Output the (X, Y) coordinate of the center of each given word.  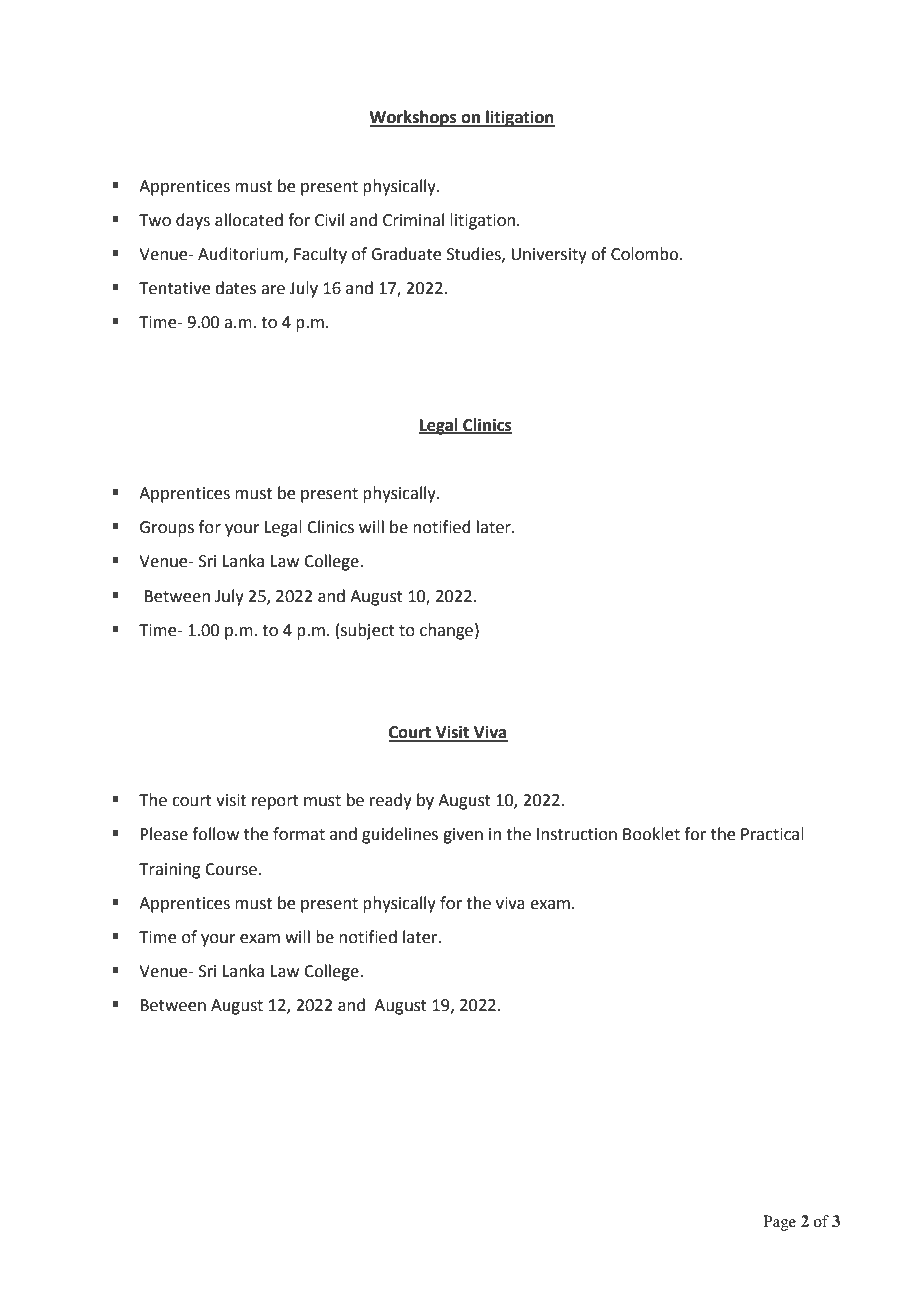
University (549, 256)
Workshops (414, 118)
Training (170, 871)
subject (368, 631)
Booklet (651, 834)
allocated (249, 220)
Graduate (406, 254)
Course (231, 869)
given (463, 836)
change (446, 631)
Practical (772, 834)
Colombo (646, 254)
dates (235, 288)
